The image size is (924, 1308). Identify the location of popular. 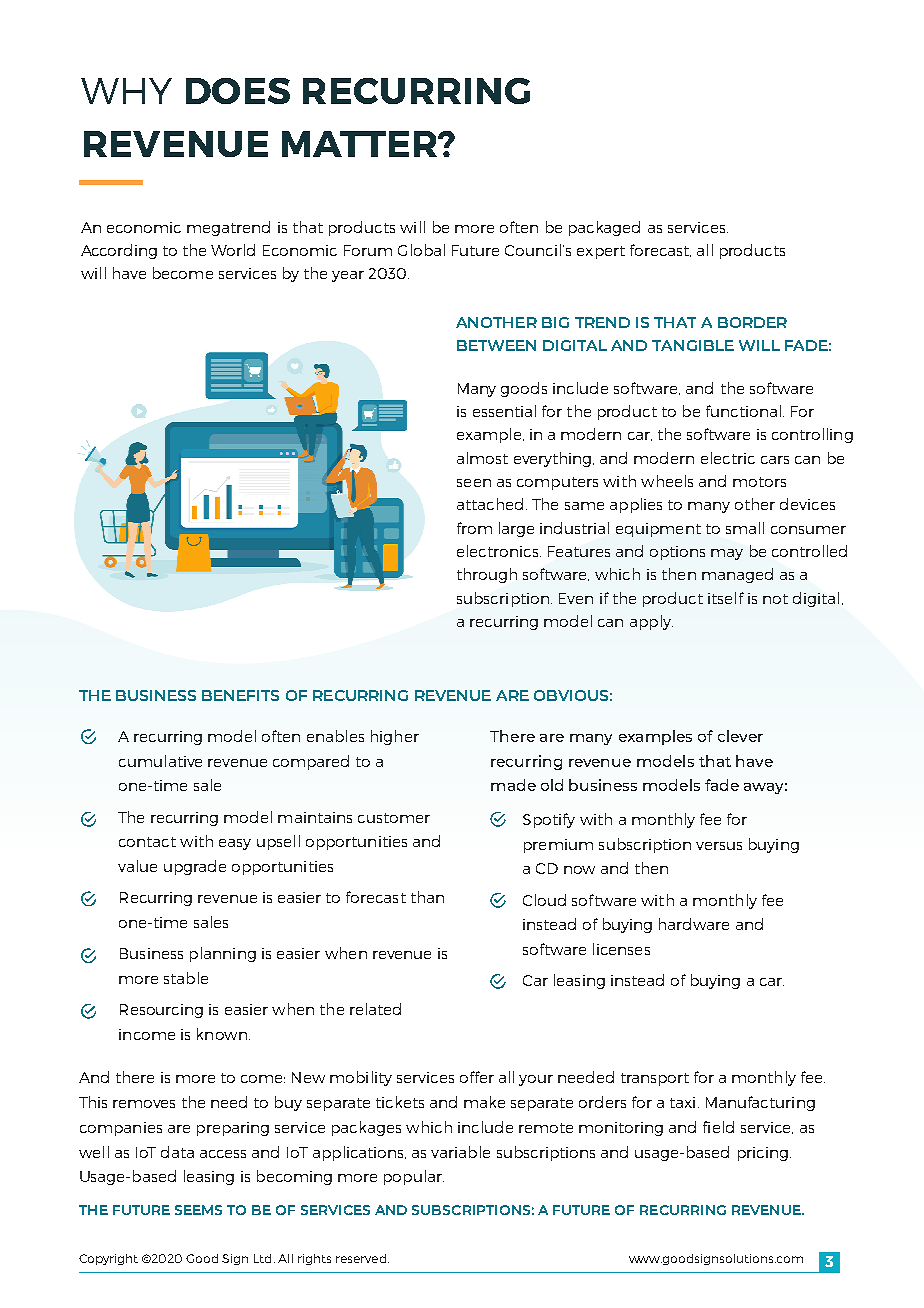
(414, 1177).
